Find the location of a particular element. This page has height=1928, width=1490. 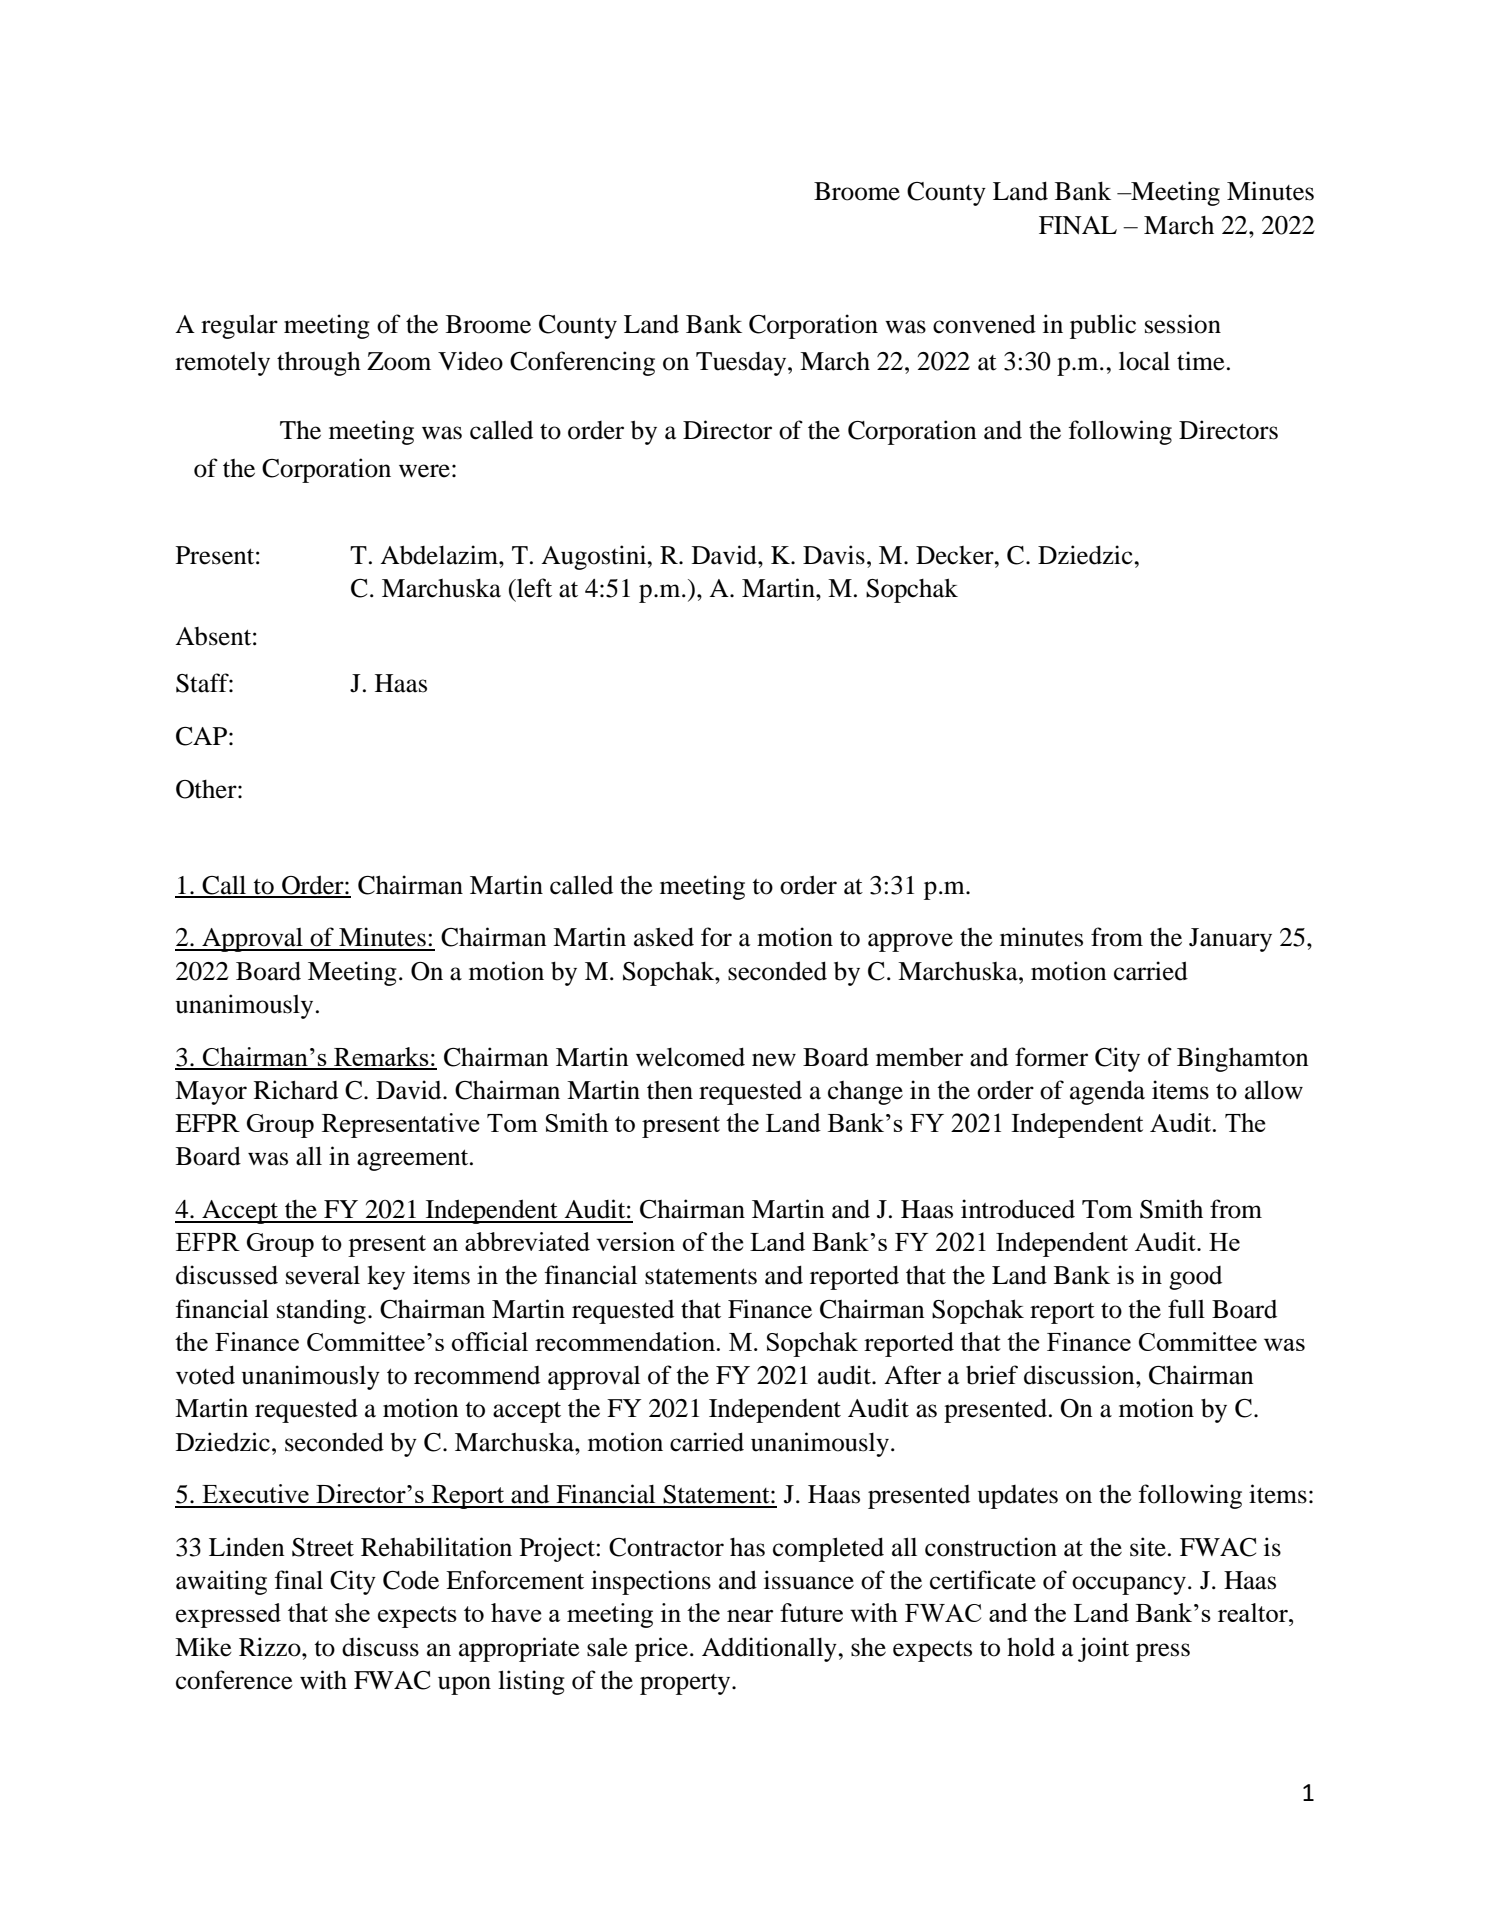

version is located at coordinates (635, 1241).
